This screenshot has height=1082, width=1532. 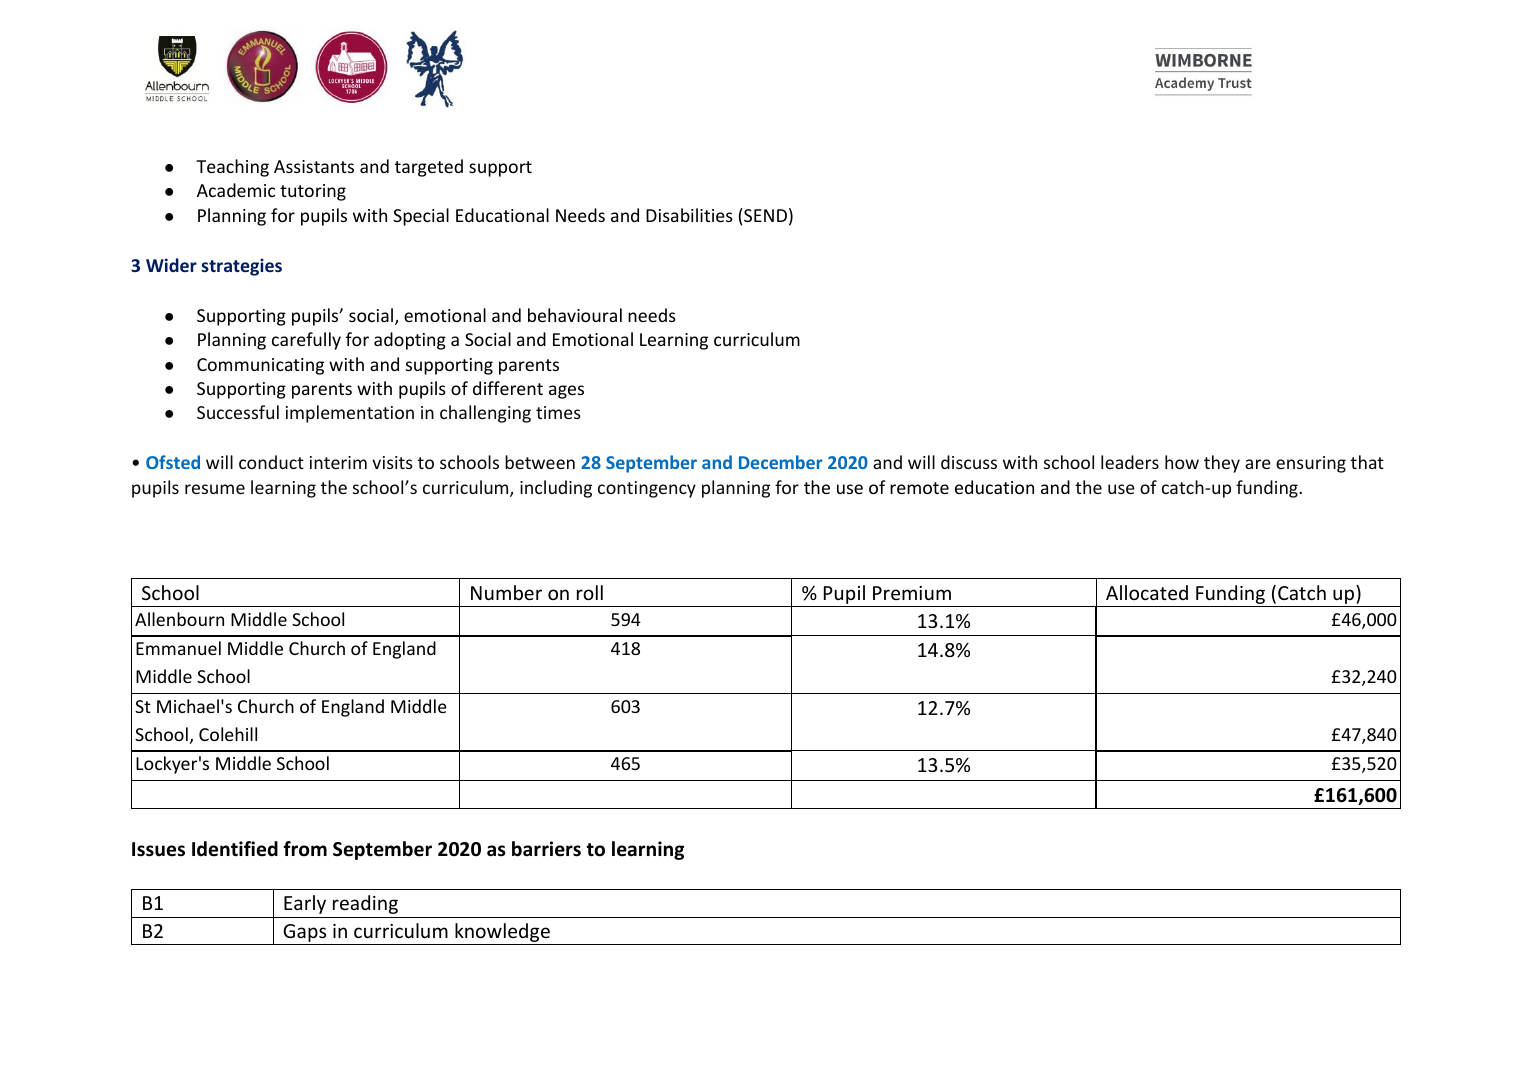 What do you see at coordinates (313, 192) in the screenshot?
I see `tutoring` at bounding box center [313, 192].
